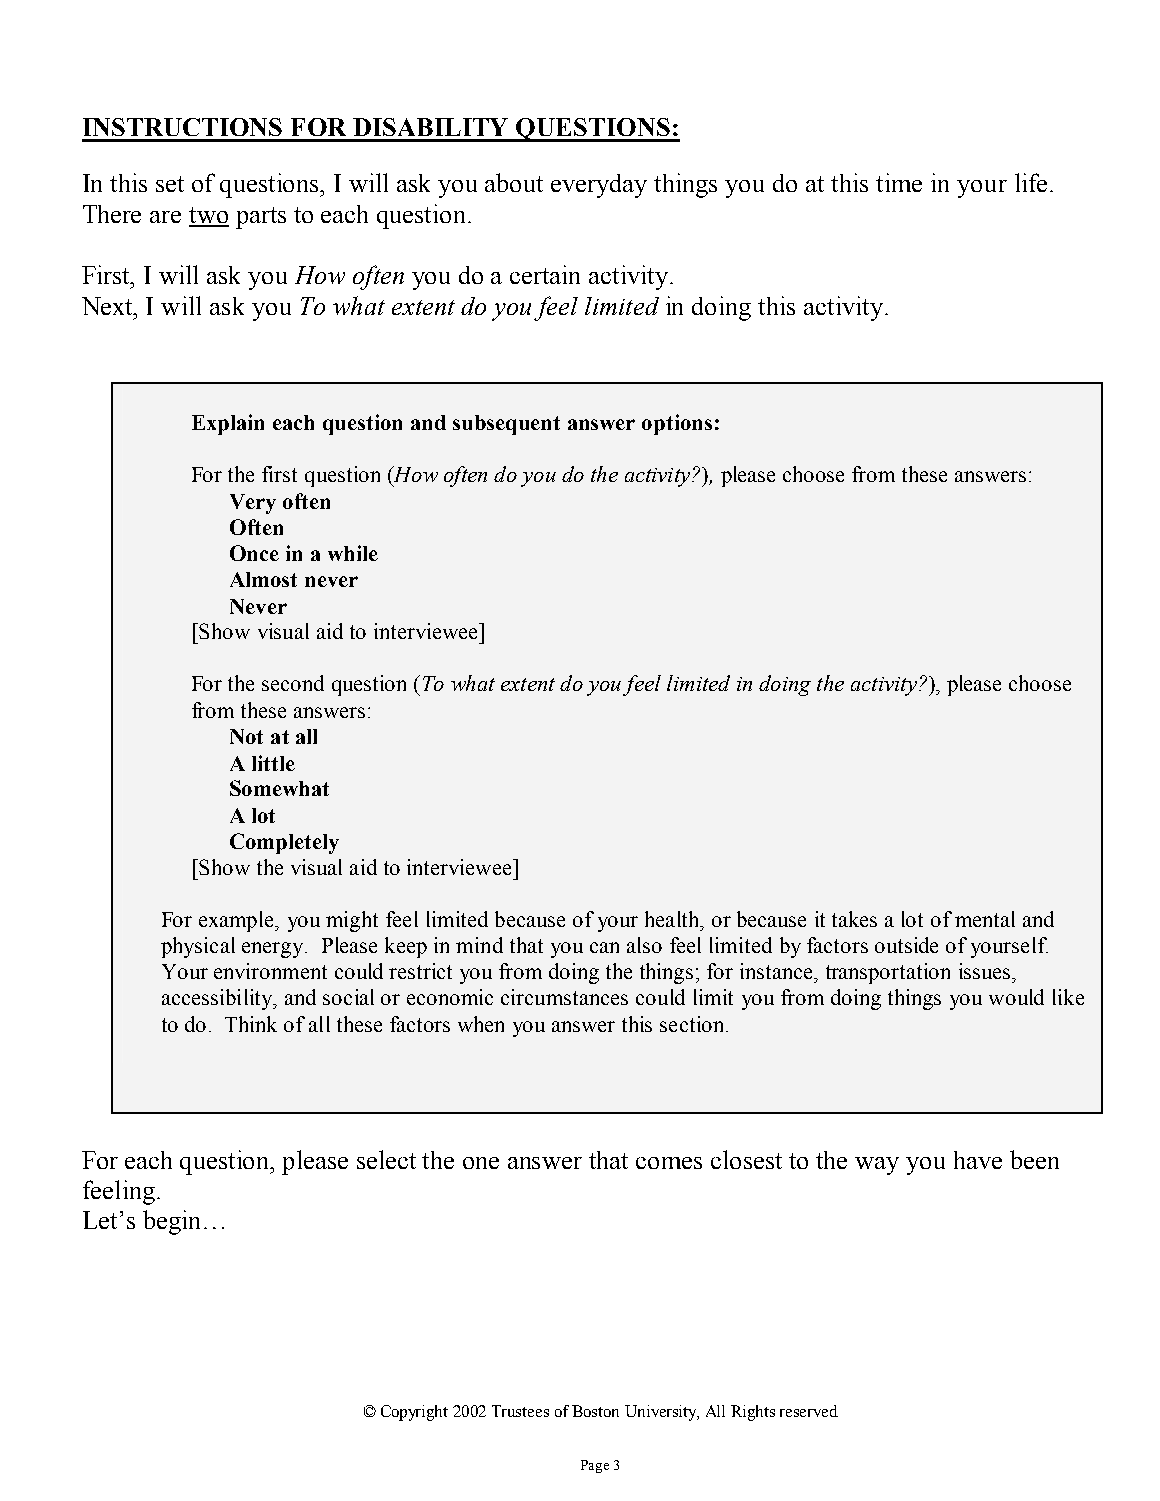 The width and height of the screenshot is (1160, 1501). Describe the element at coordinates (985, 919) in the screenshot. I see `mental` at that location.
